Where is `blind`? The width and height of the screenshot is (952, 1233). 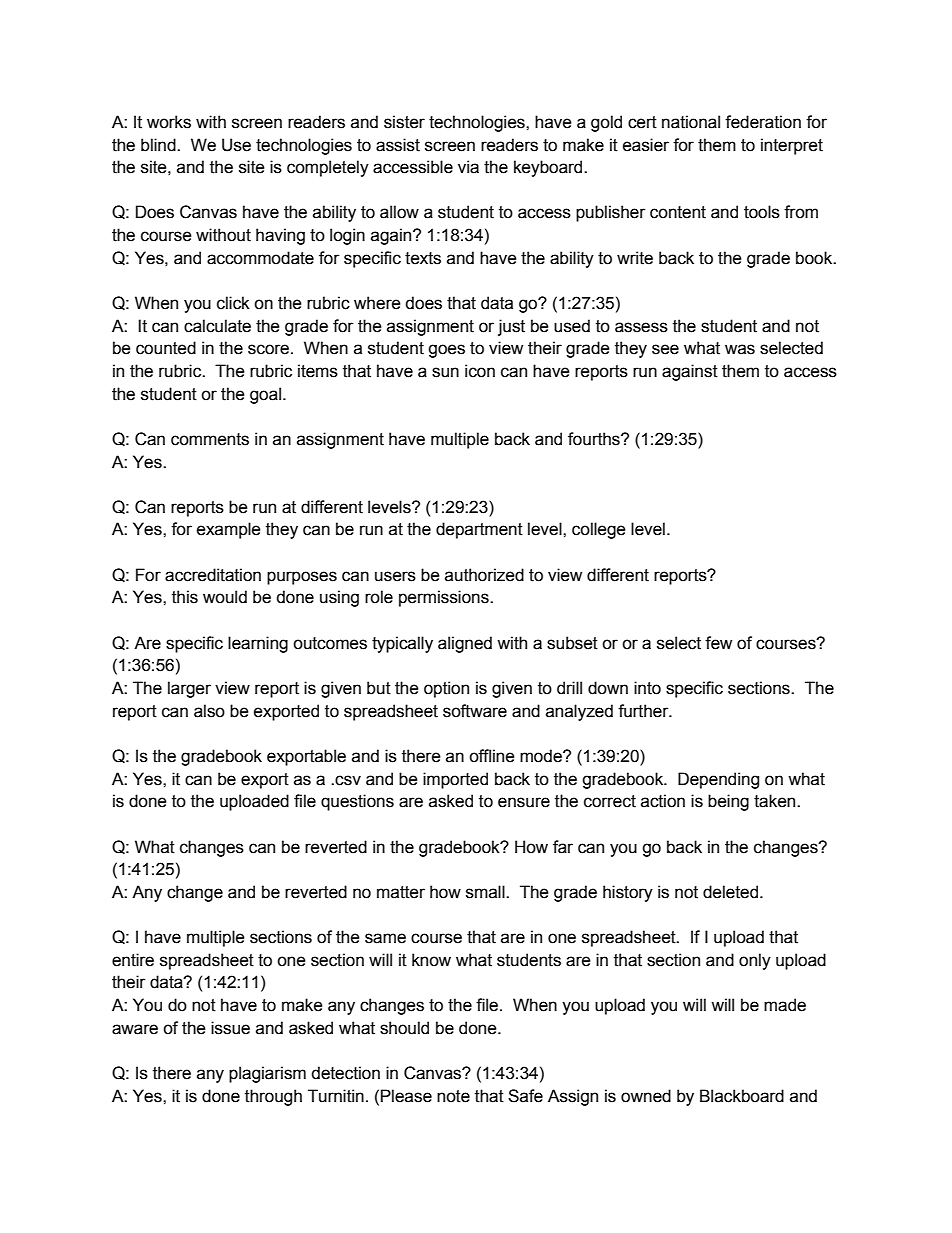 blind is located at coordinates (159, 145).
